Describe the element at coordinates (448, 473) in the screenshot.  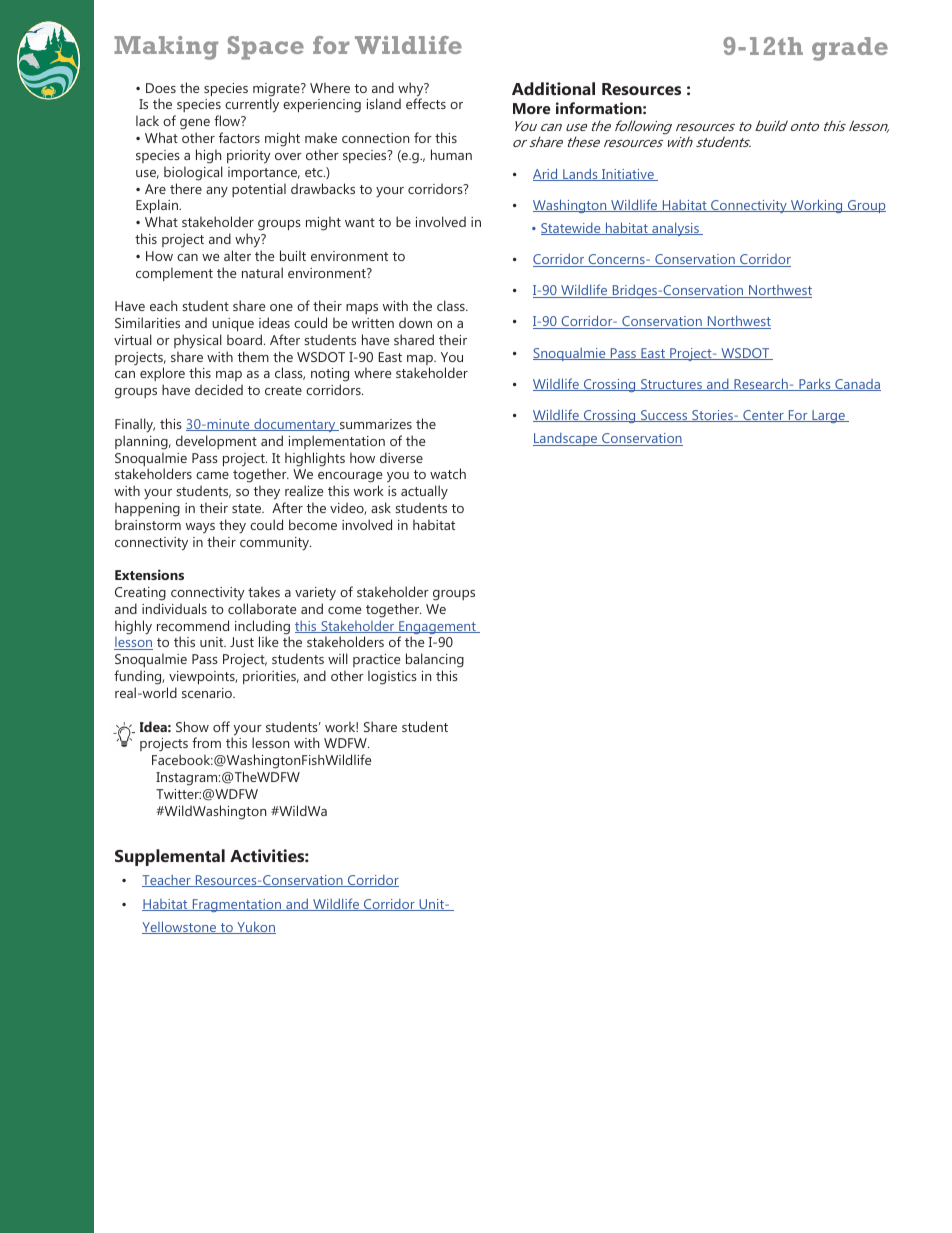
I see `watch` at that location.
